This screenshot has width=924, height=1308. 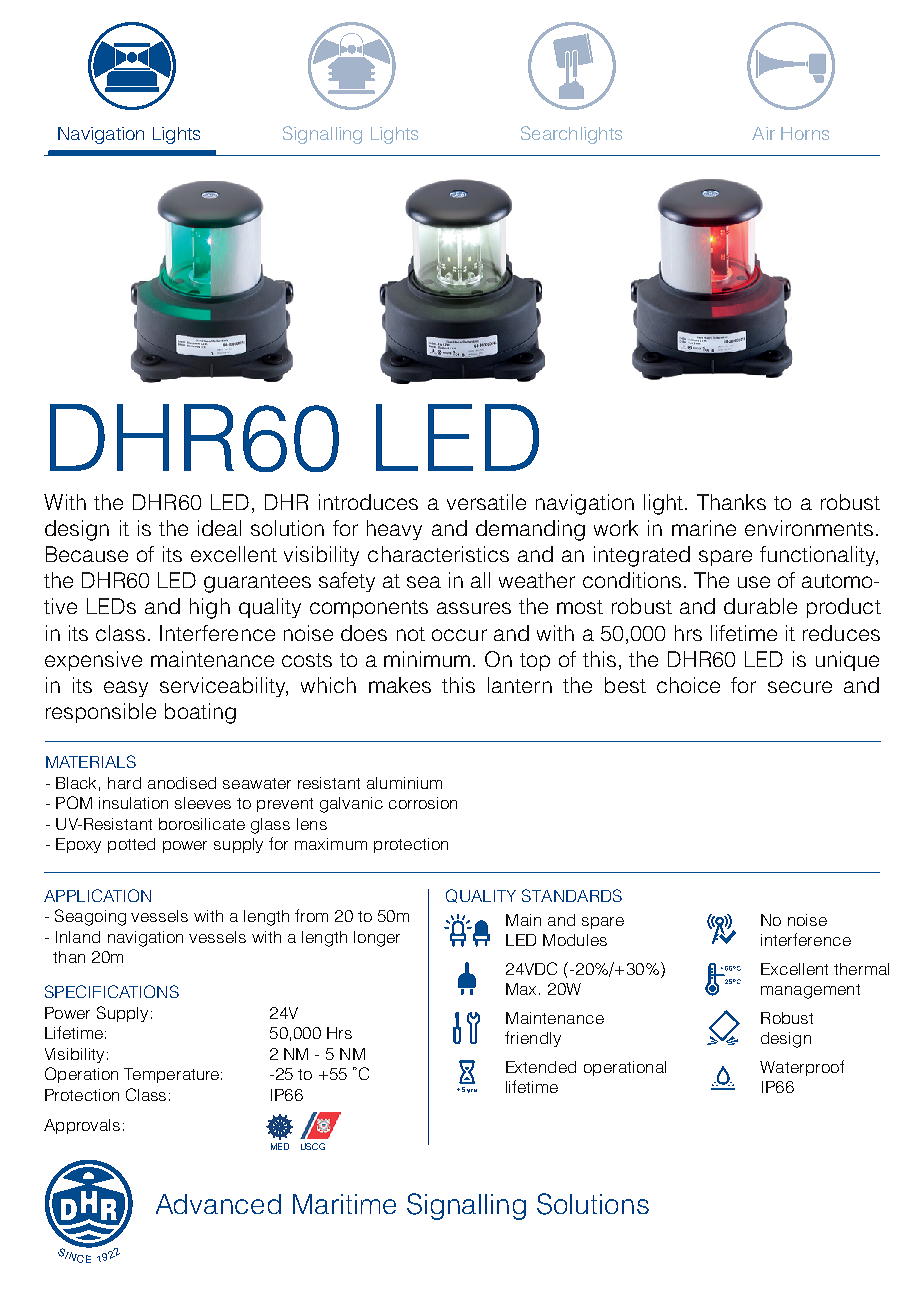 What do you see at coordinates (368, 502) in the screenshot?
I see `introduces` at bounding box center [368, 502].
